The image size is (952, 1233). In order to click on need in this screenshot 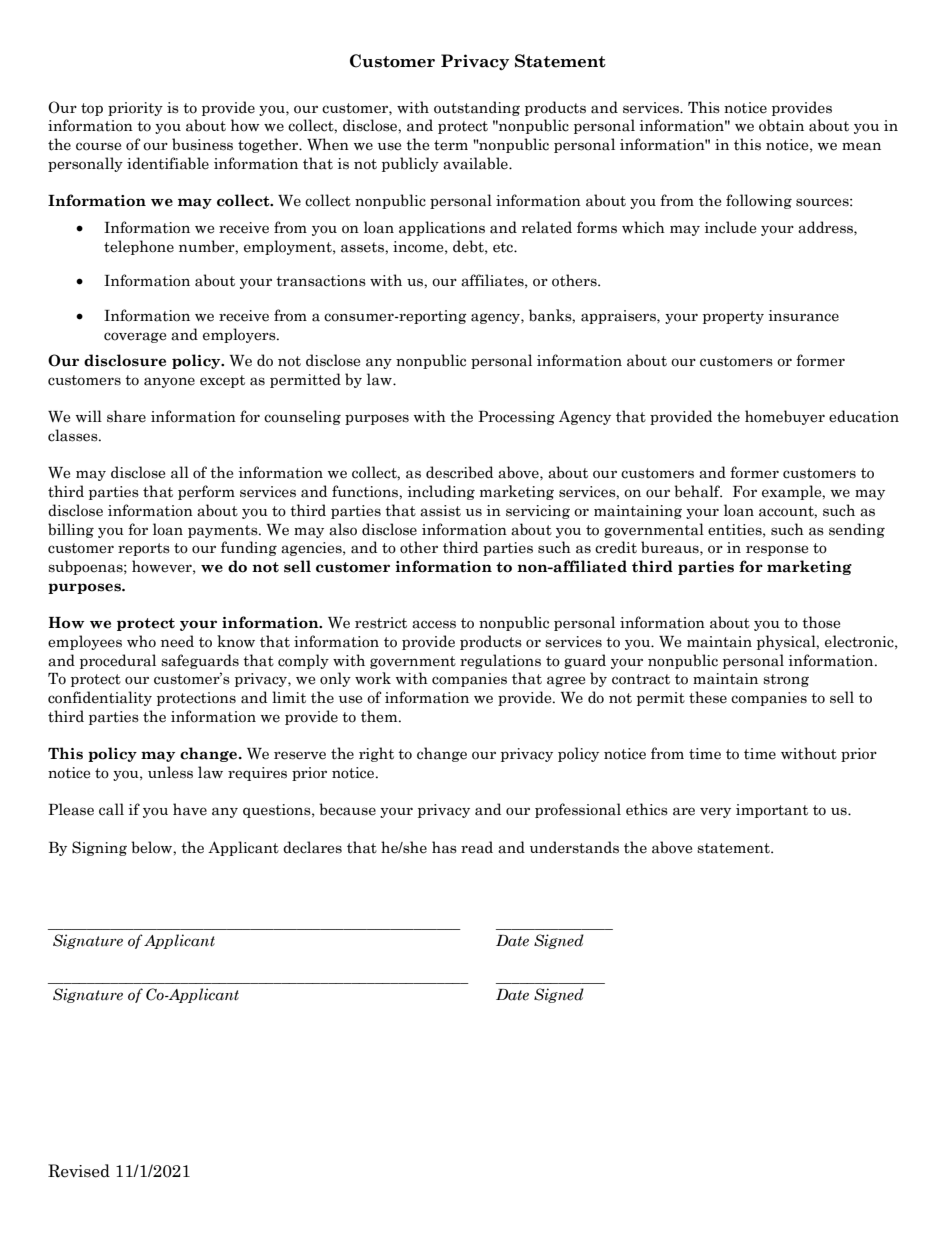, I will do `click(177, 641)`.
